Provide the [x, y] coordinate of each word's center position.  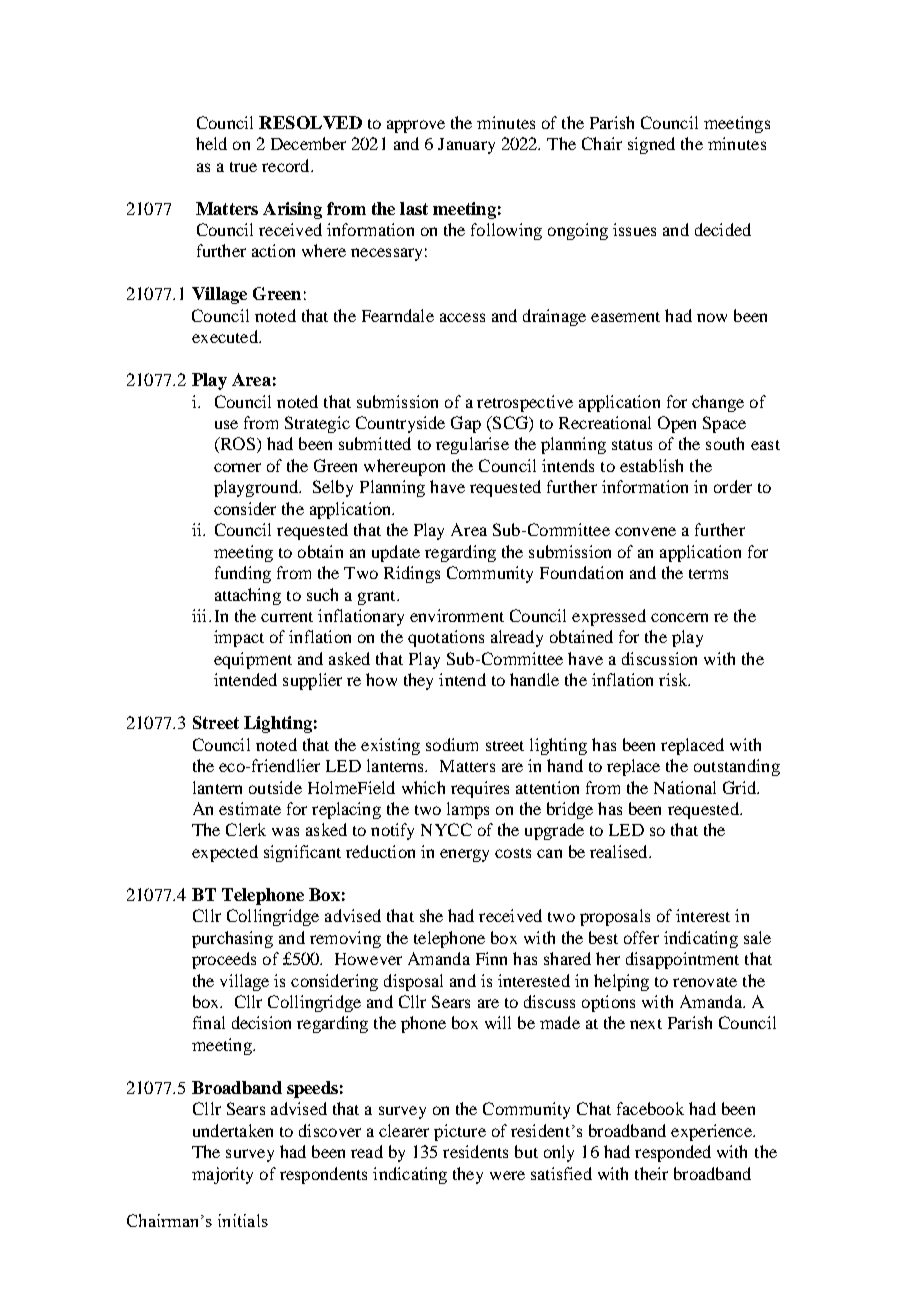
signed [651, 145]
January [466, 146]
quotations [446, 638]
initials [243, 1220]
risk [674, 679]
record [287, 165]
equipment [253, 660]
